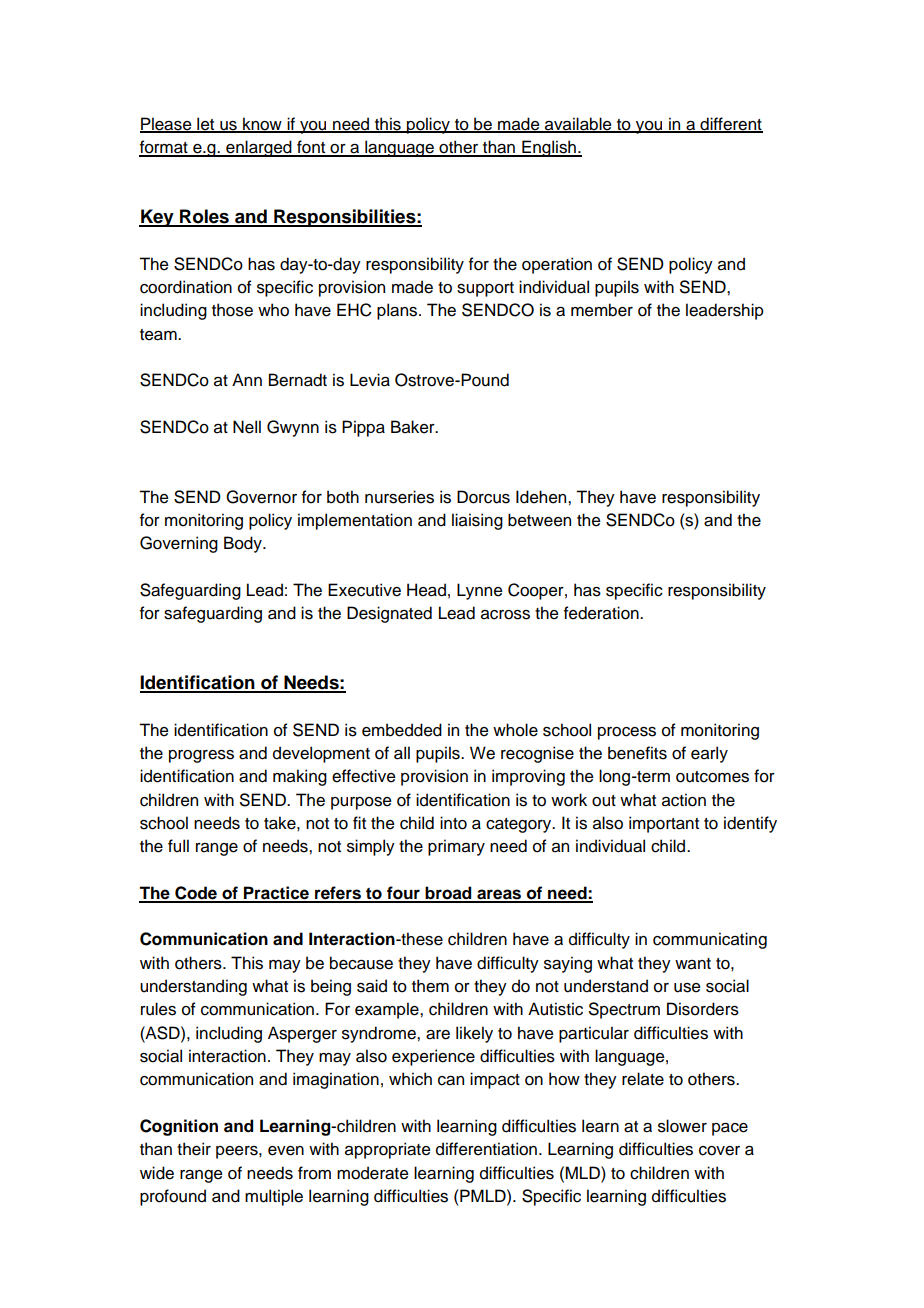 This screenshot has height=1308, width=924. I want to click on enlarged, so click(259, 148).
